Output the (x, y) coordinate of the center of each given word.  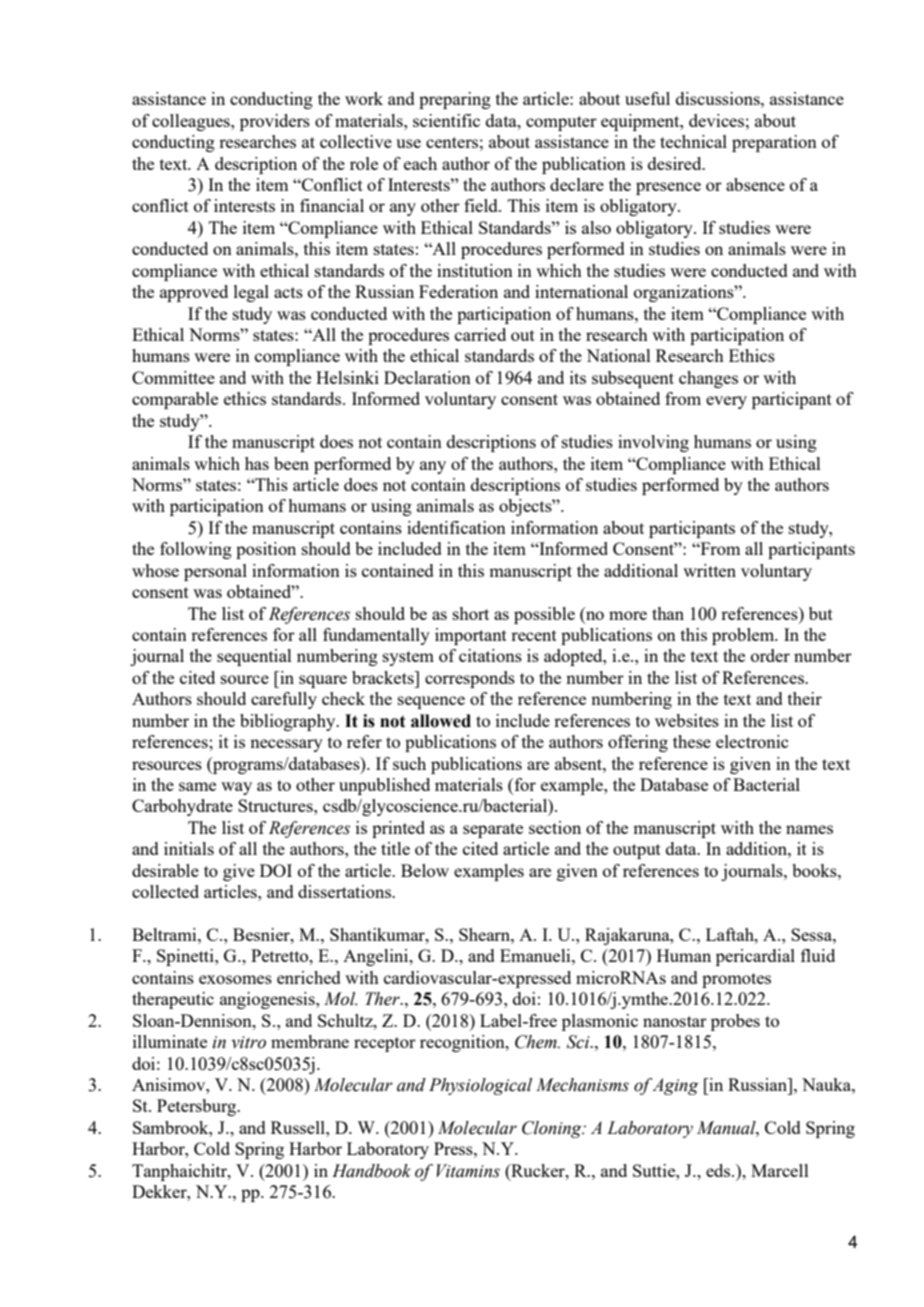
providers (275, 122)
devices (716, 120)
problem (744, 636)
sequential (254, 657)
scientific (446, 120)
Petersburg (198, 1107)
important (471, 636)
